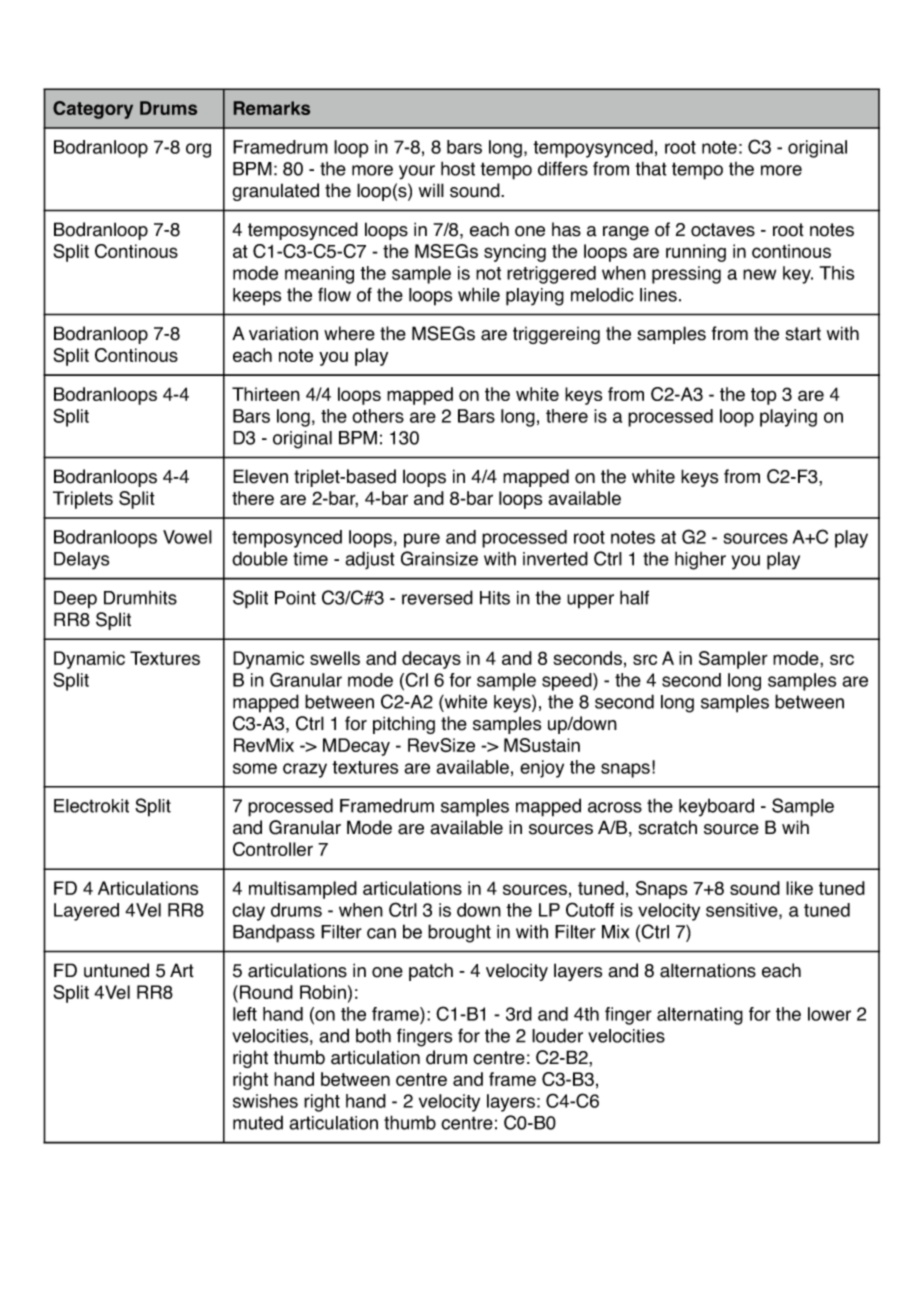 The width and height of the document is (924, 1308). I want to click on org, so click(198, 150).
